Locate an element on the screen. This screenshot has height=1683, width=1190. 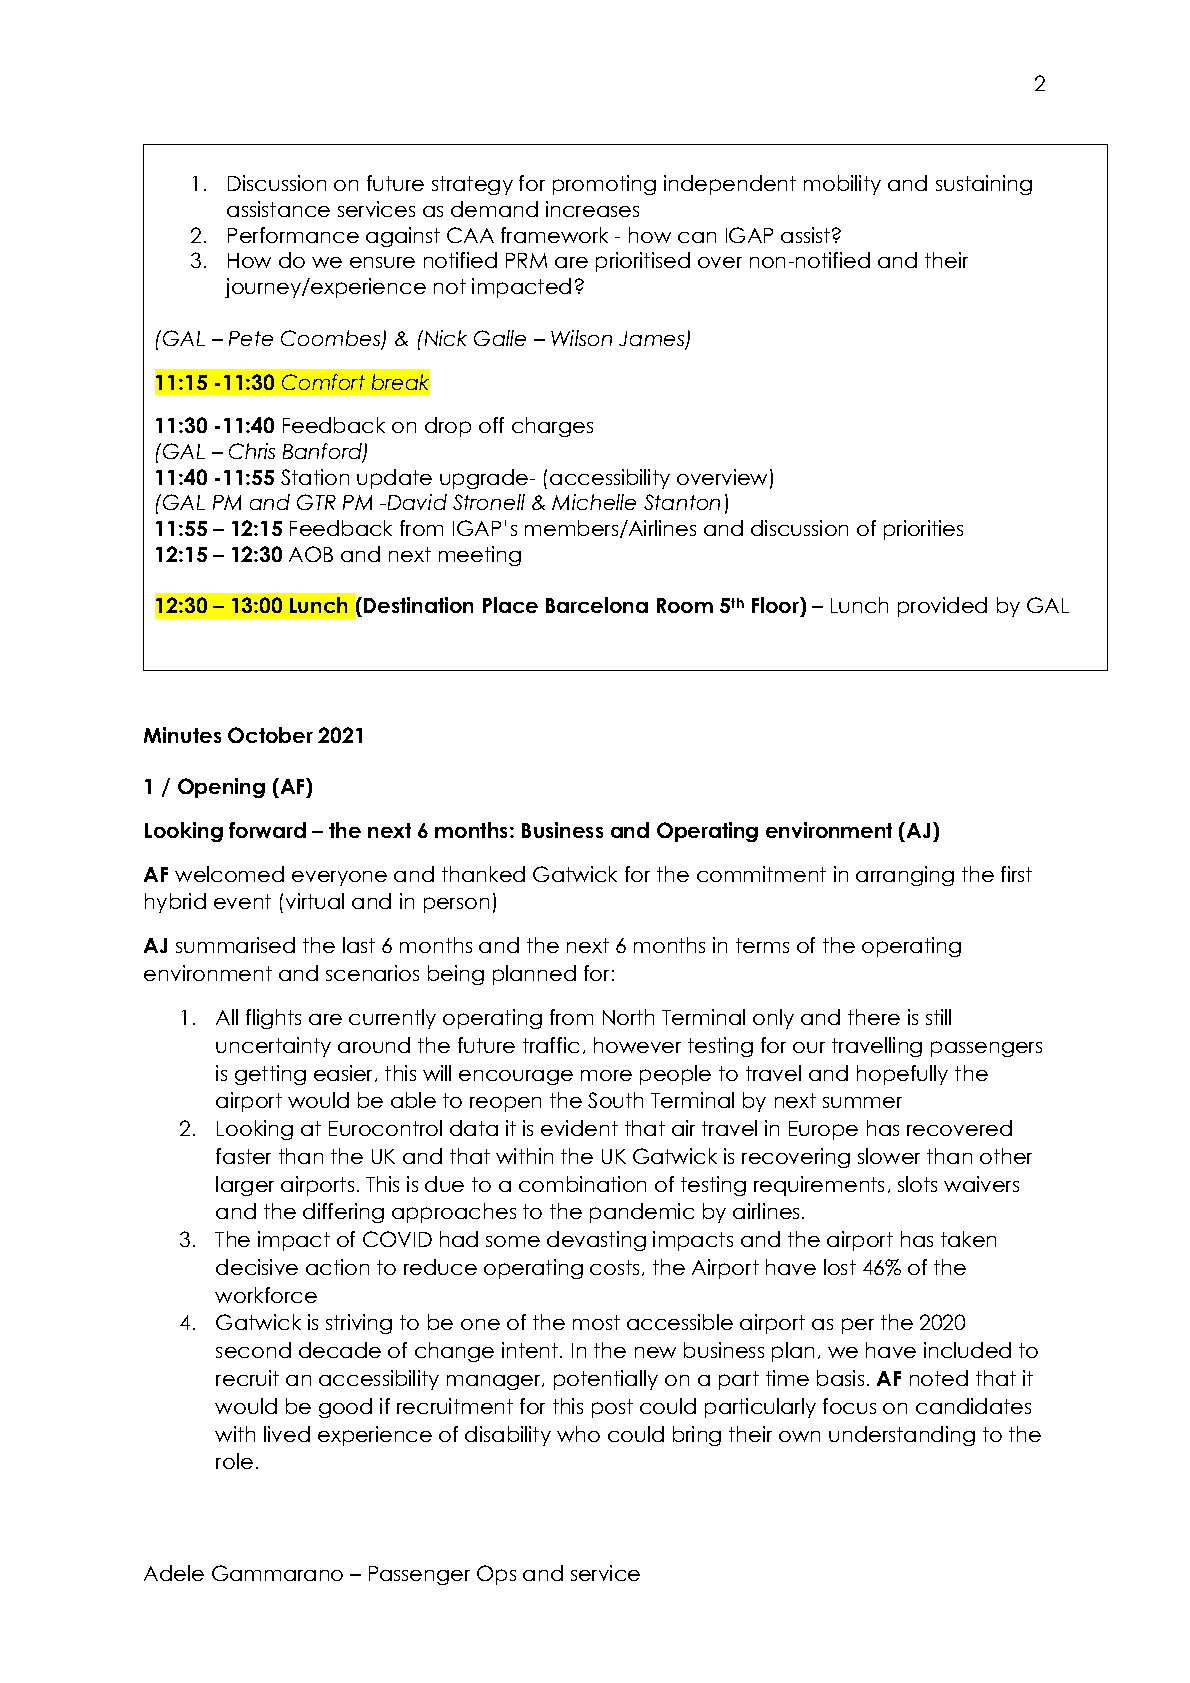
Performance is located at coordinates (293, 235).
